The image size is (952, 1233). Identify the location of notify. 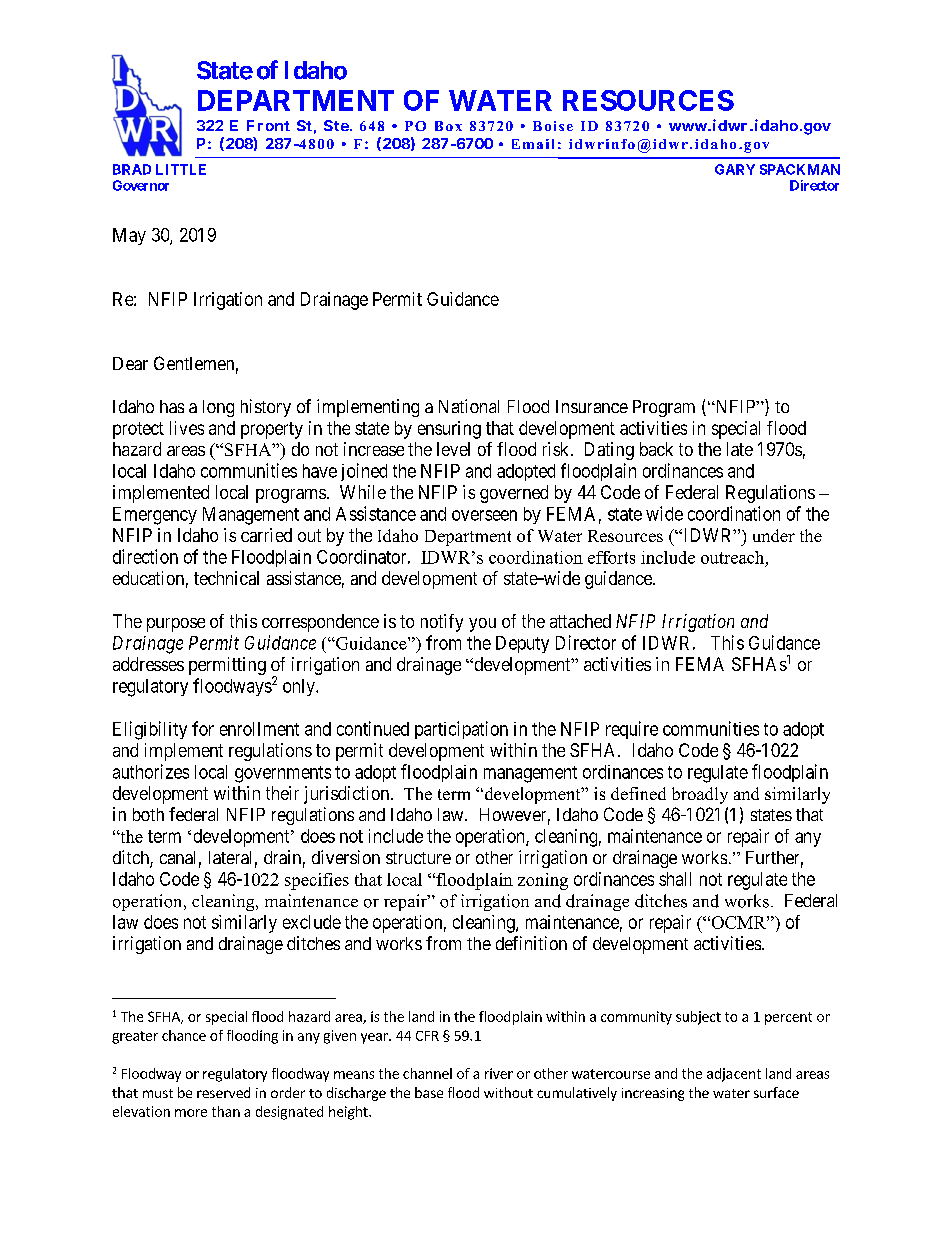
(442, 623).
